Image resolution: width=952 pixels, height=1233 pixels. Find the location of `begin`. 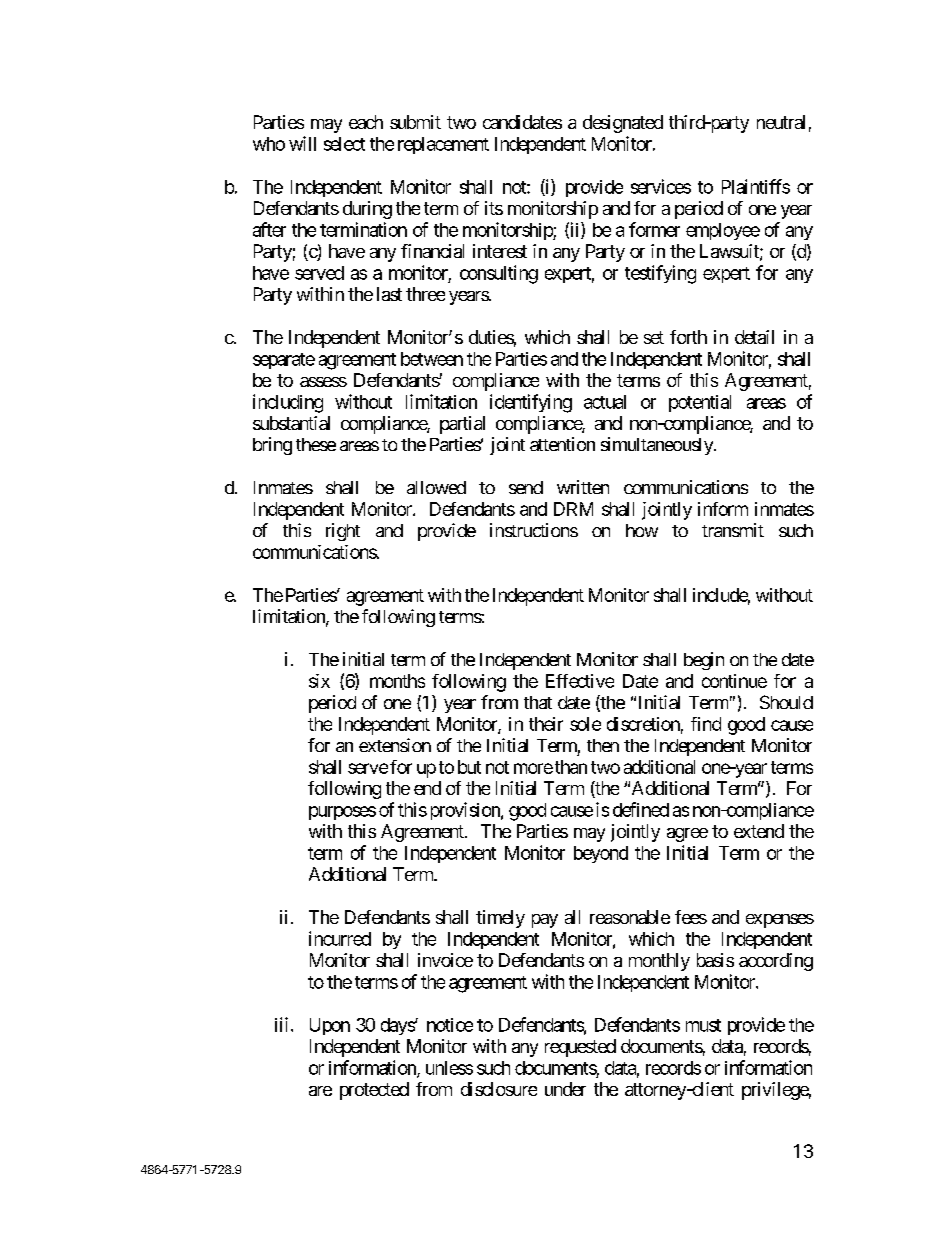

begin is located at coordinates (704, 661).
